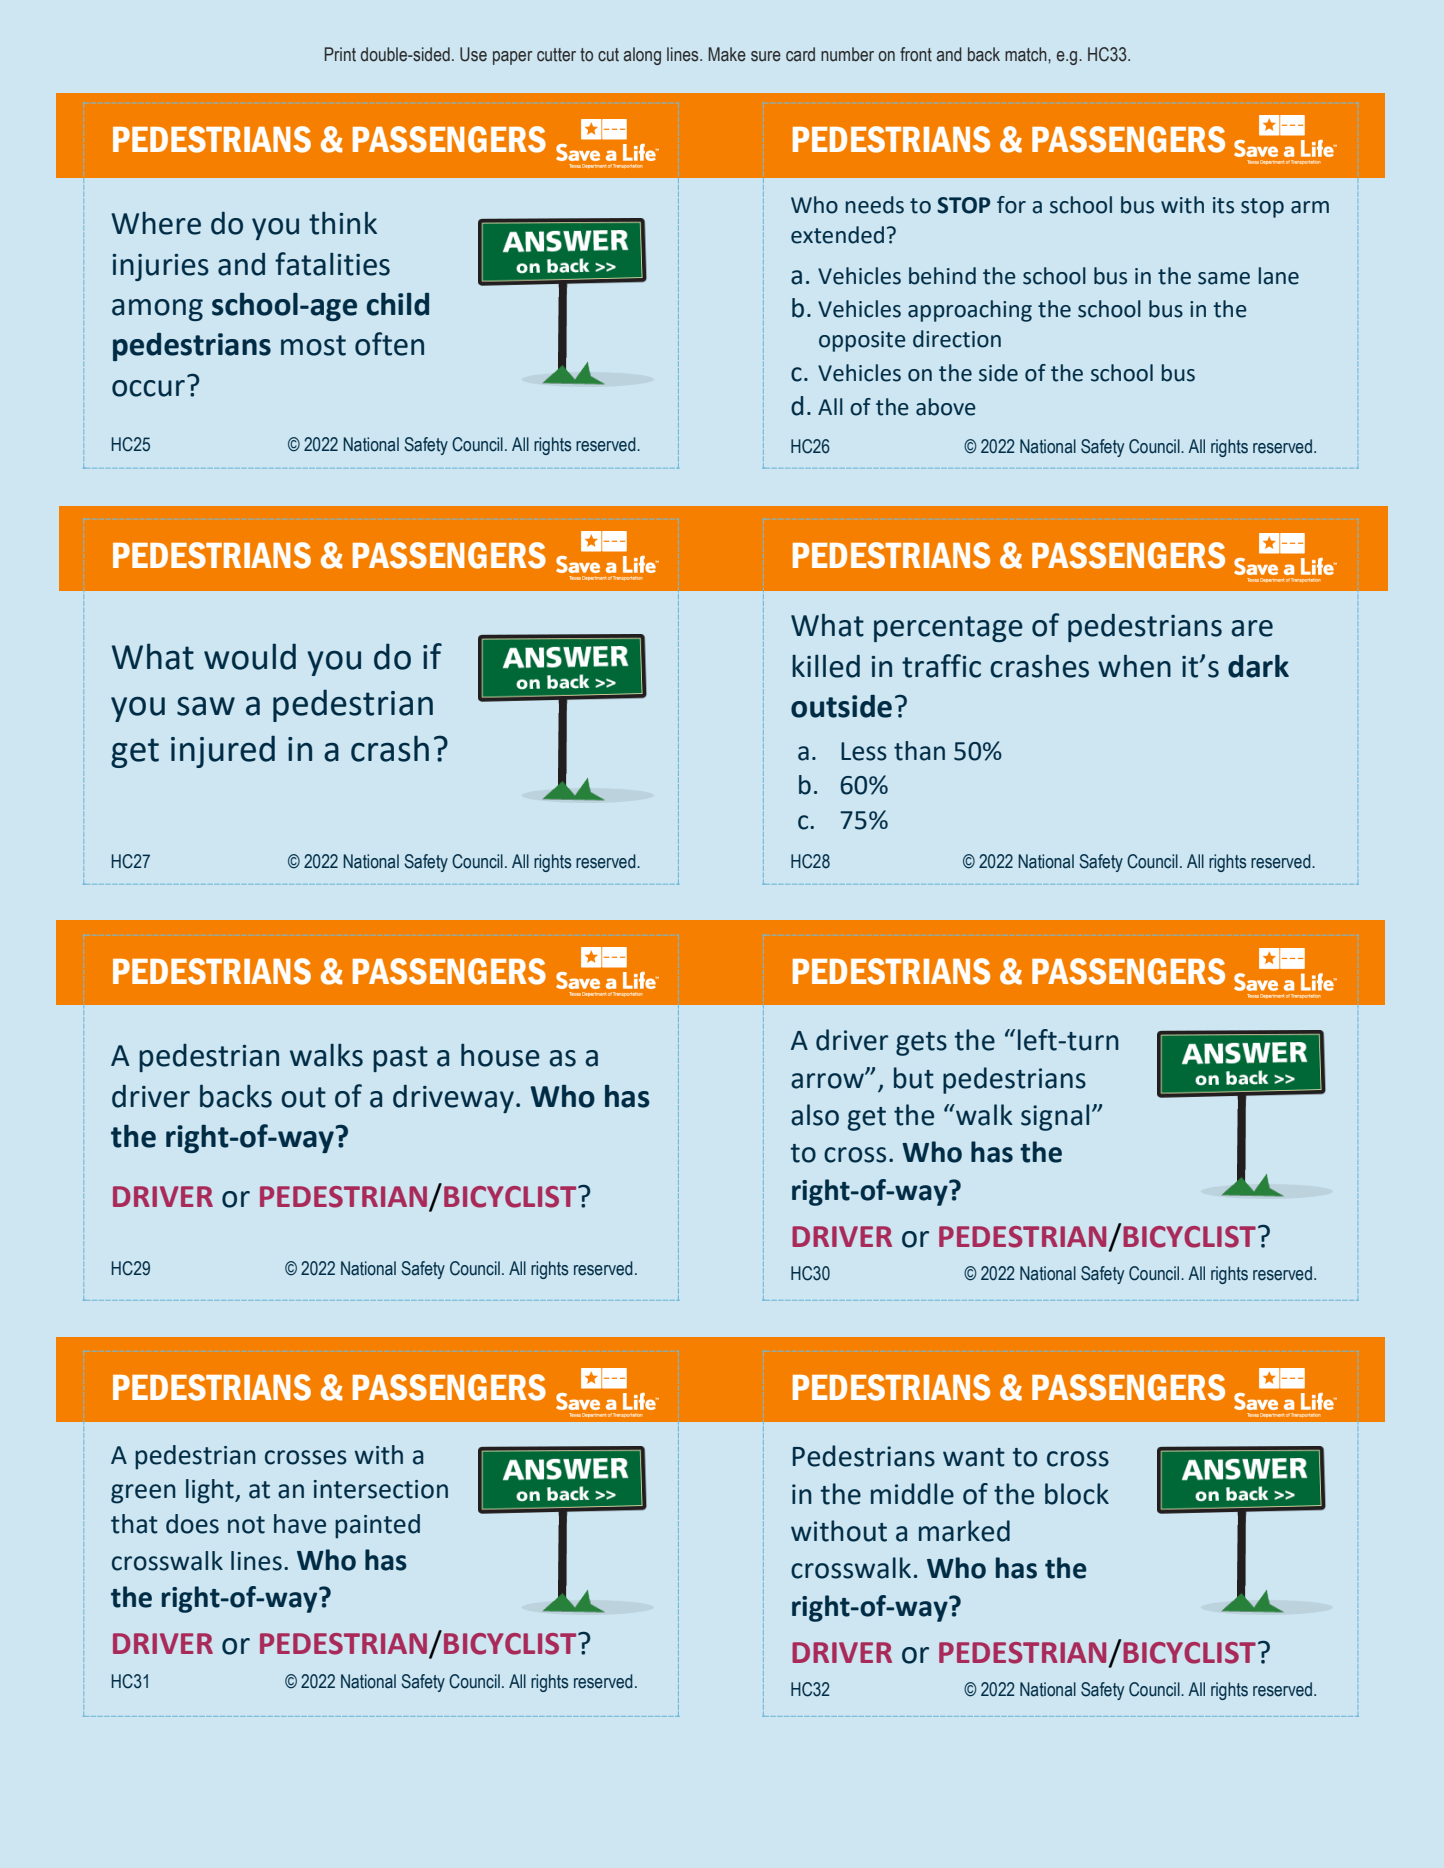  What do you see at coordinates (1055, 1117) in the page?
I see `signal` at bounding box center [1055, 1117].
